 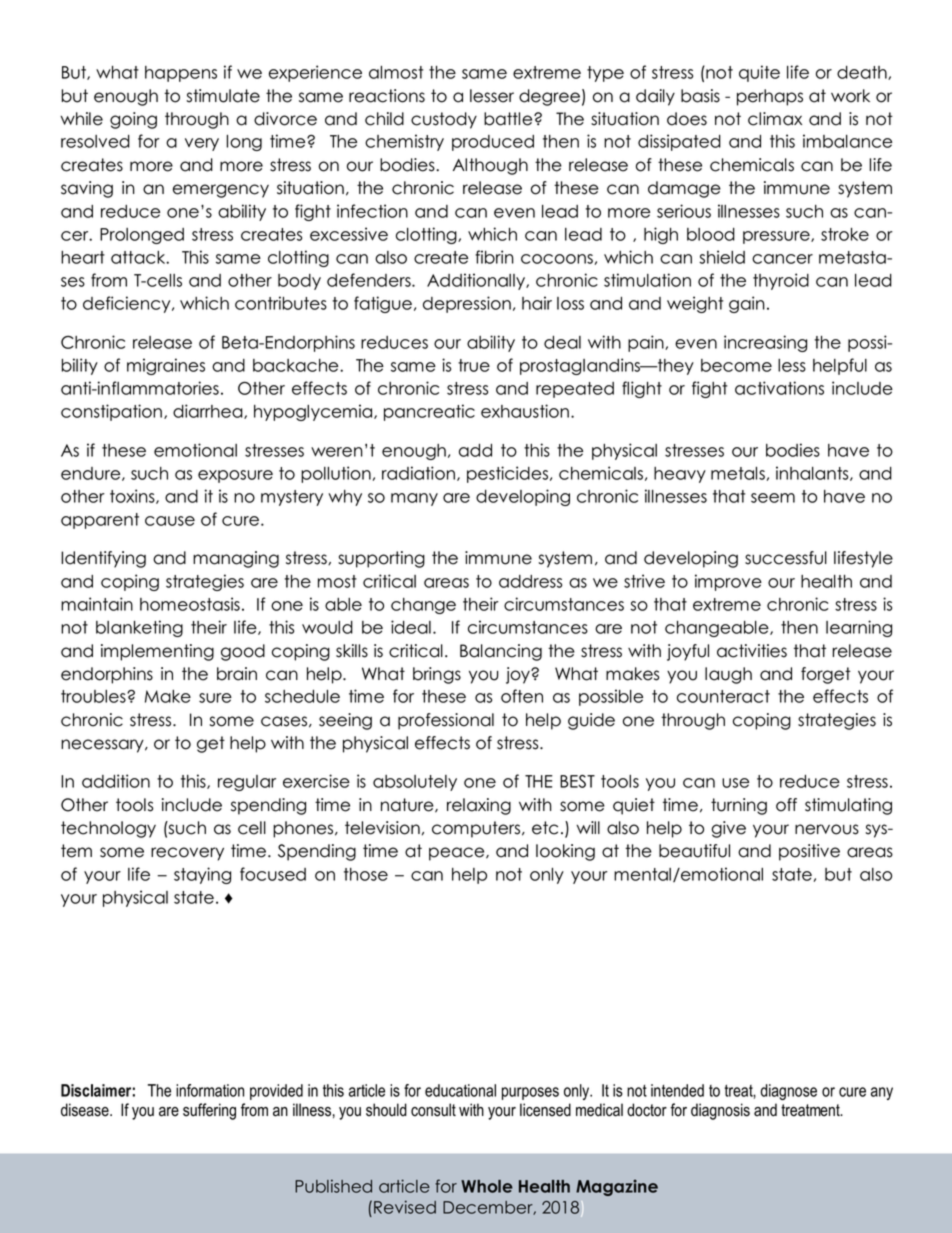 What do you see at coordinates (157, 652) in the screenshot?
I see `implementing` at bounding box center [157, 652].
